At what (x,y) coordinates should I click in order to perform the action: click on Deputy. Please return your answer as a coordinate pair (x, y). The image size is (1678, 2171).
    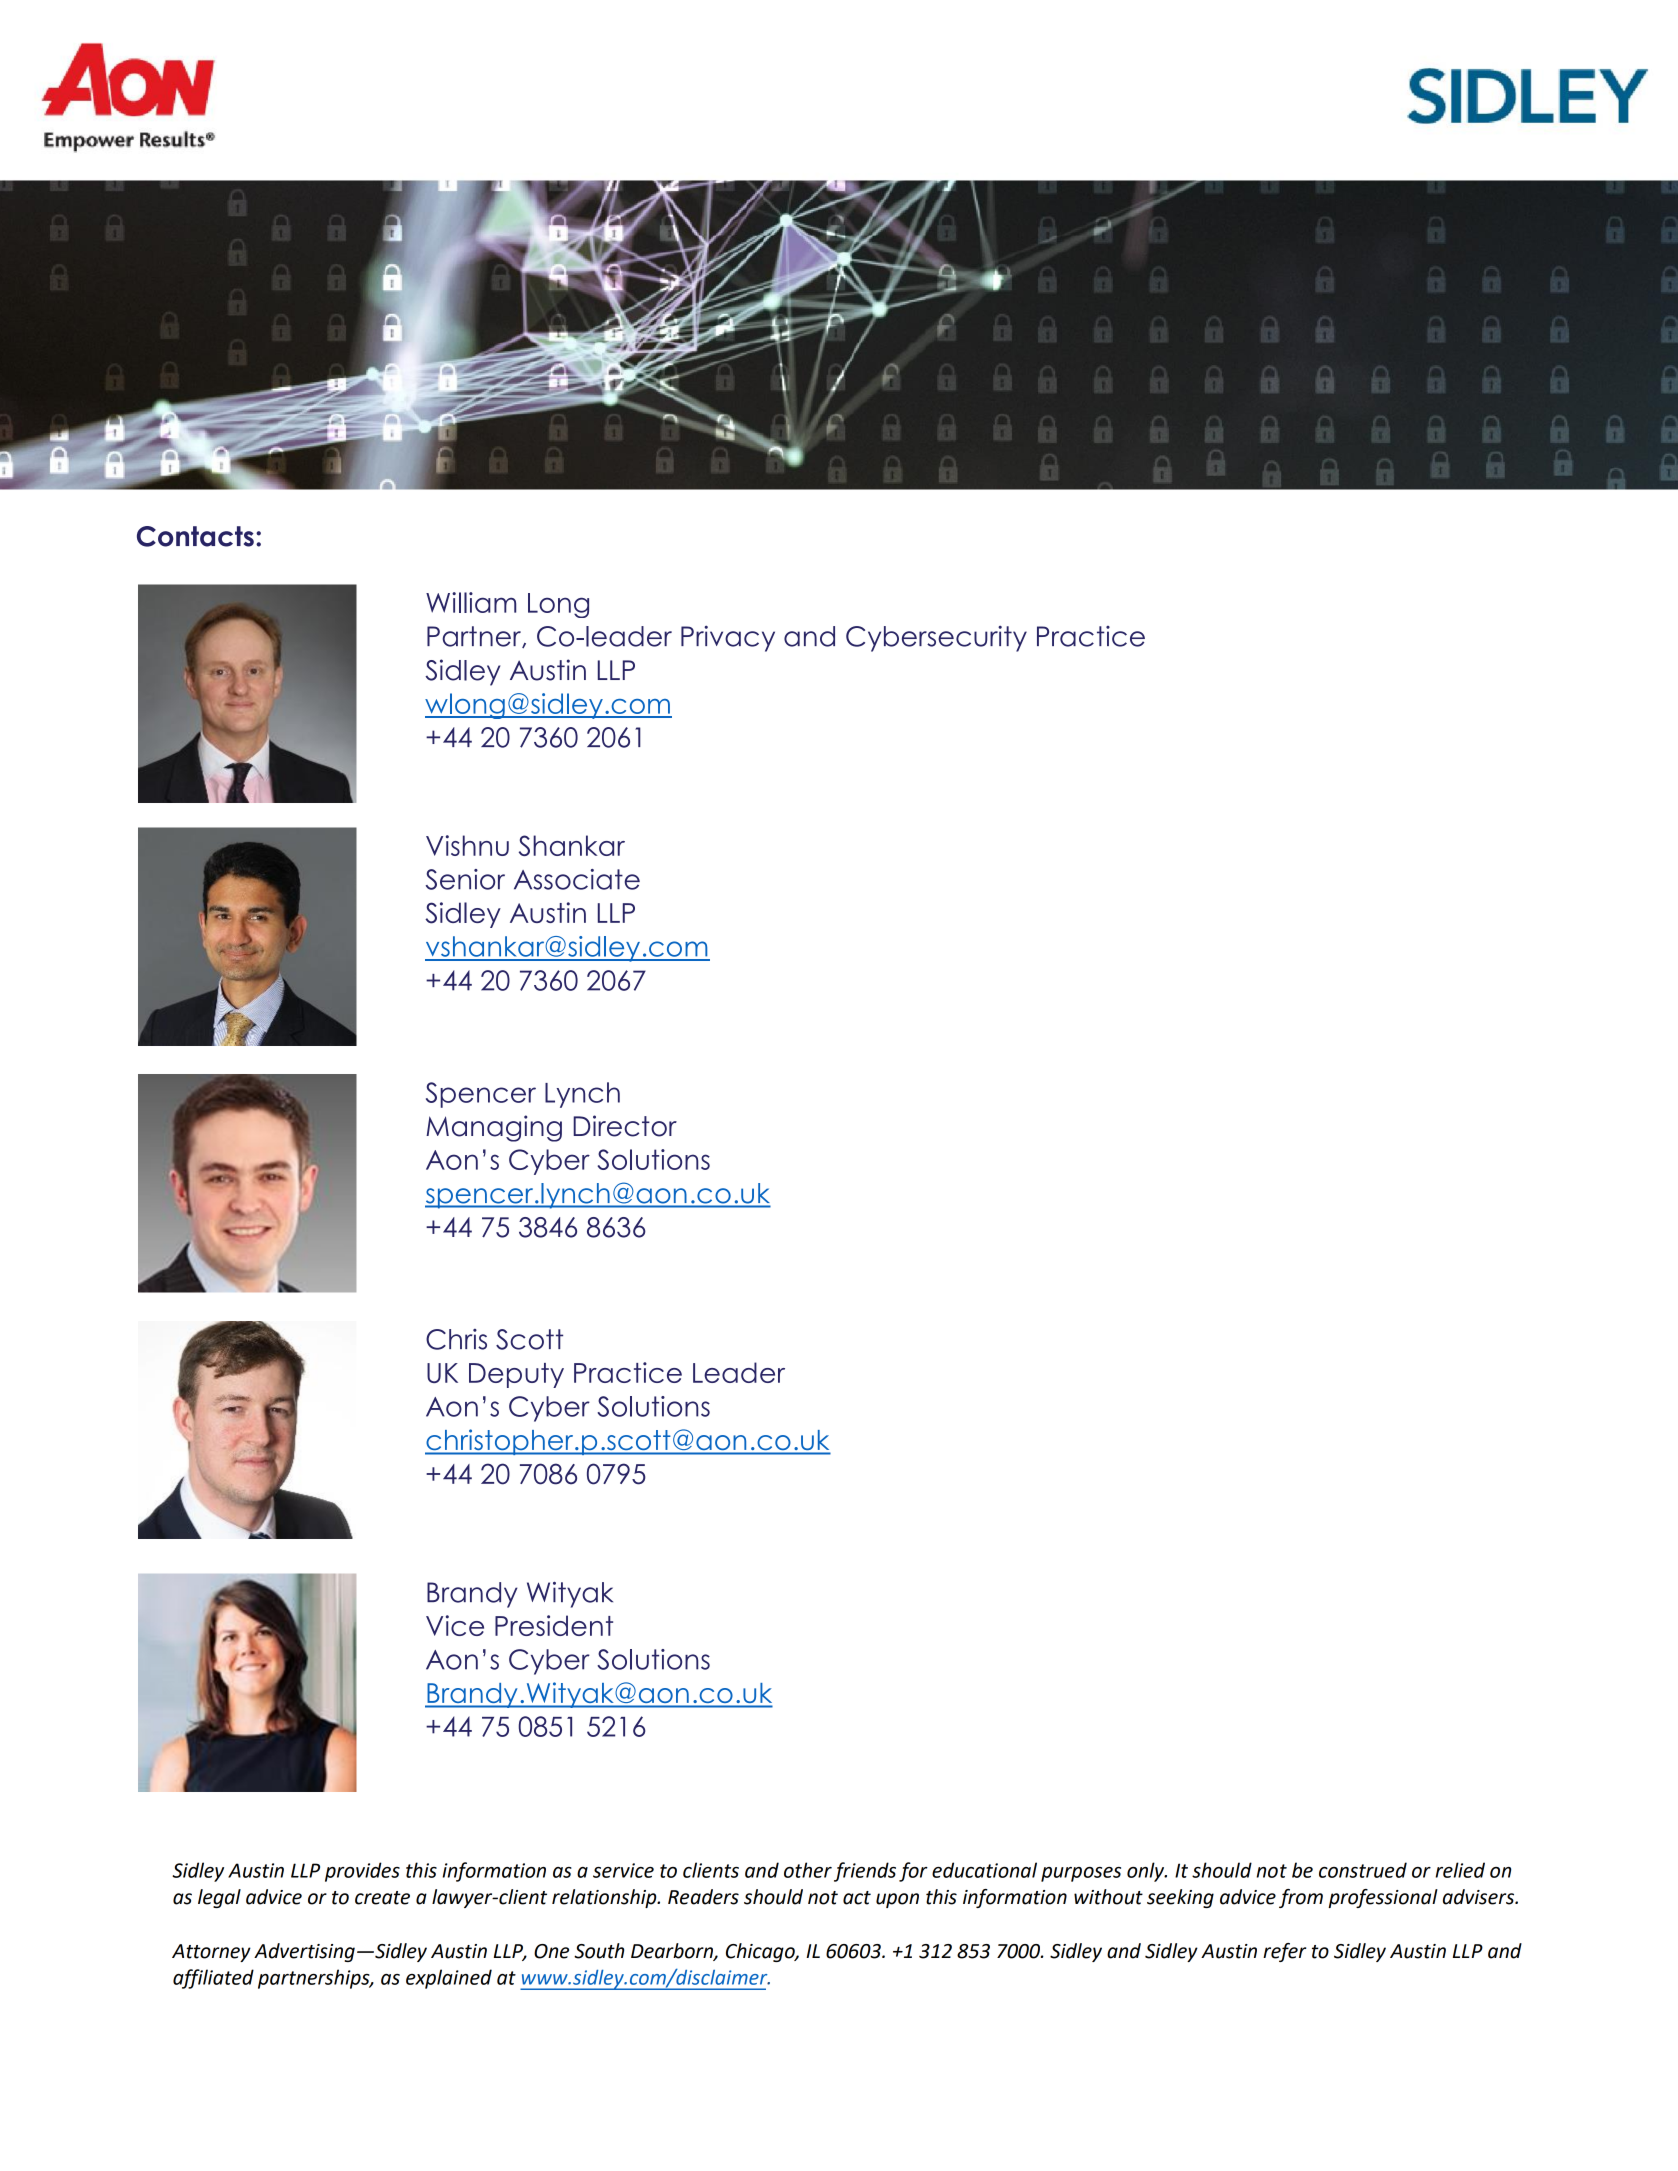
    Looking at the image, I should click on (516, 1375).
